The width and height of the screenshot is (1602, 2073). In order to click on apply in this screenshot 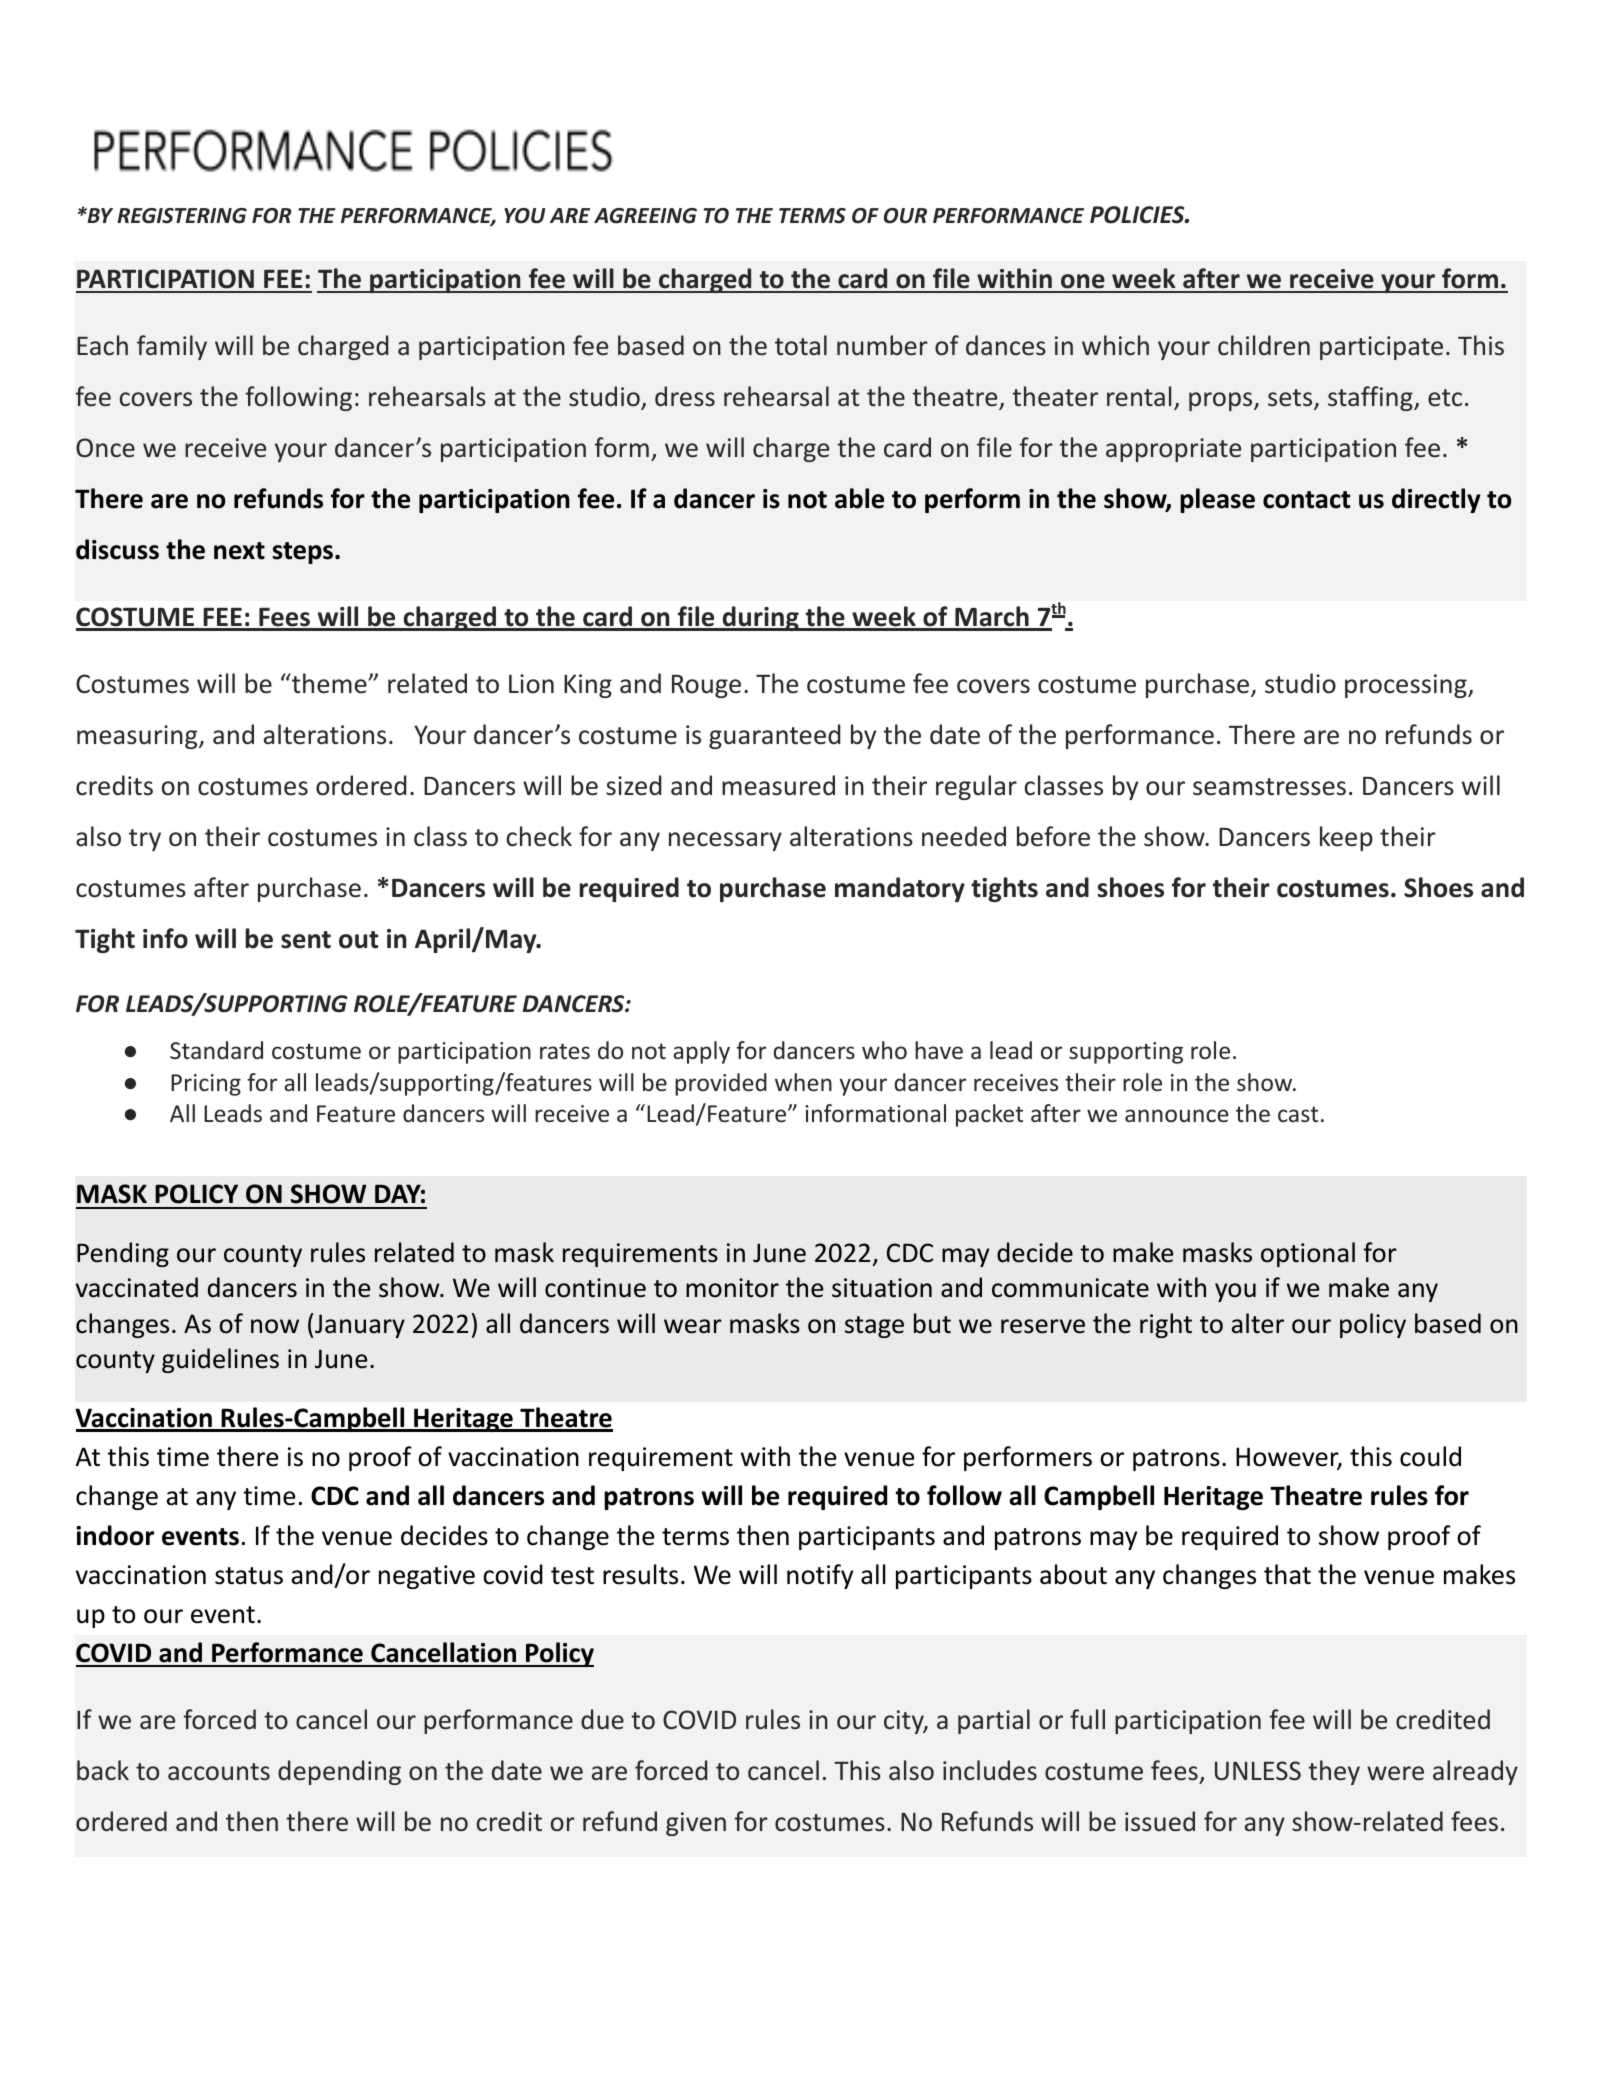, I will do `click(701, 1052)`.
